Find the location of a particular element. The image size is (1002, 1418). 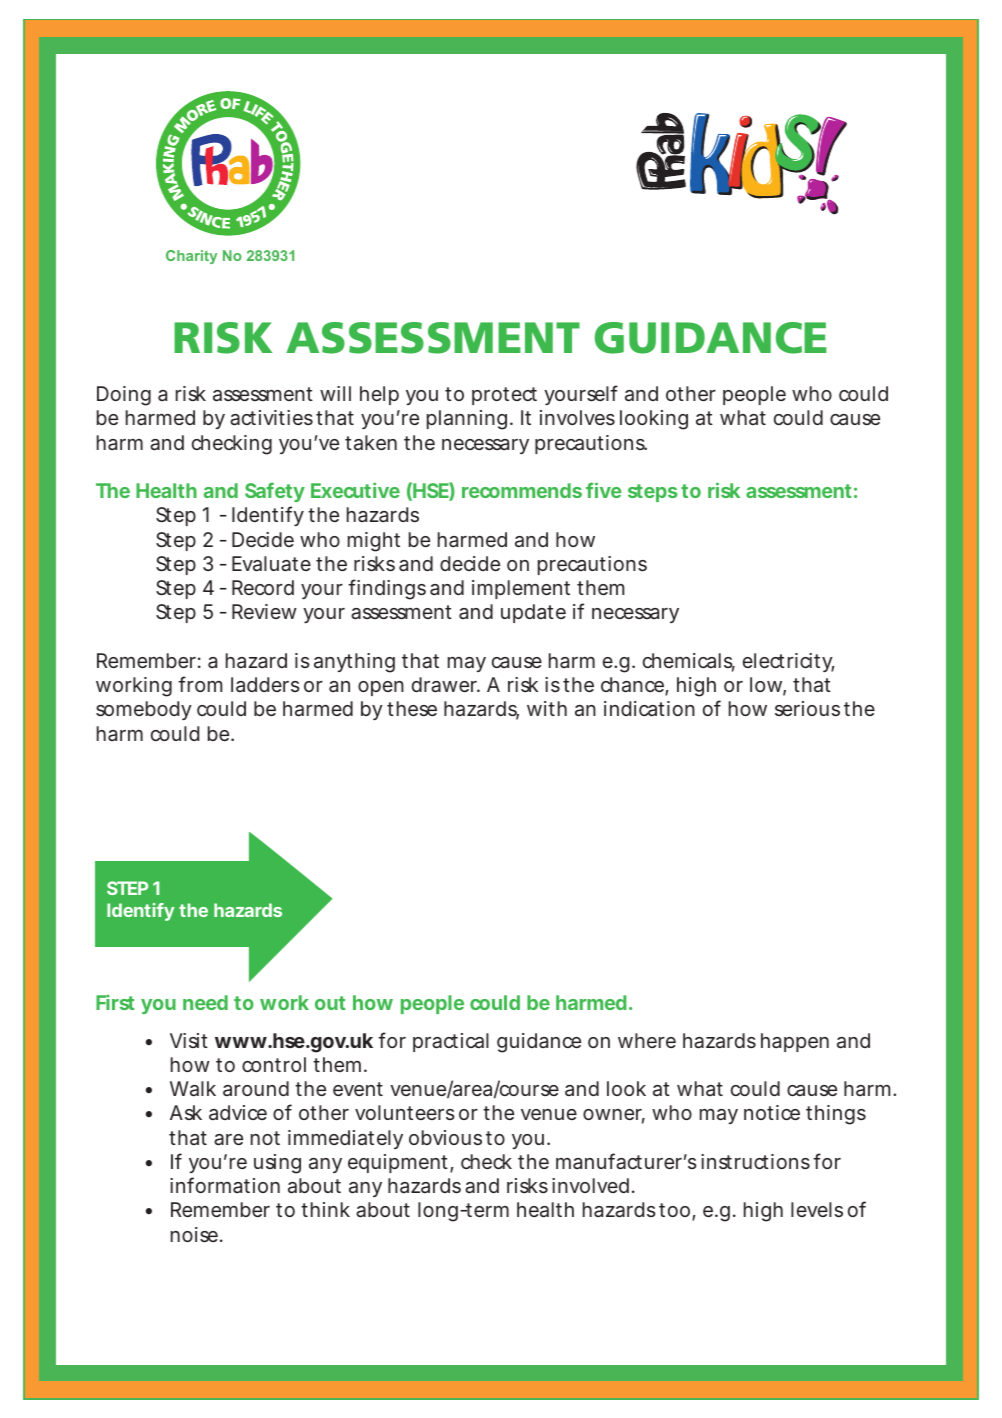

somebody is located at coordinates (144, 710).
